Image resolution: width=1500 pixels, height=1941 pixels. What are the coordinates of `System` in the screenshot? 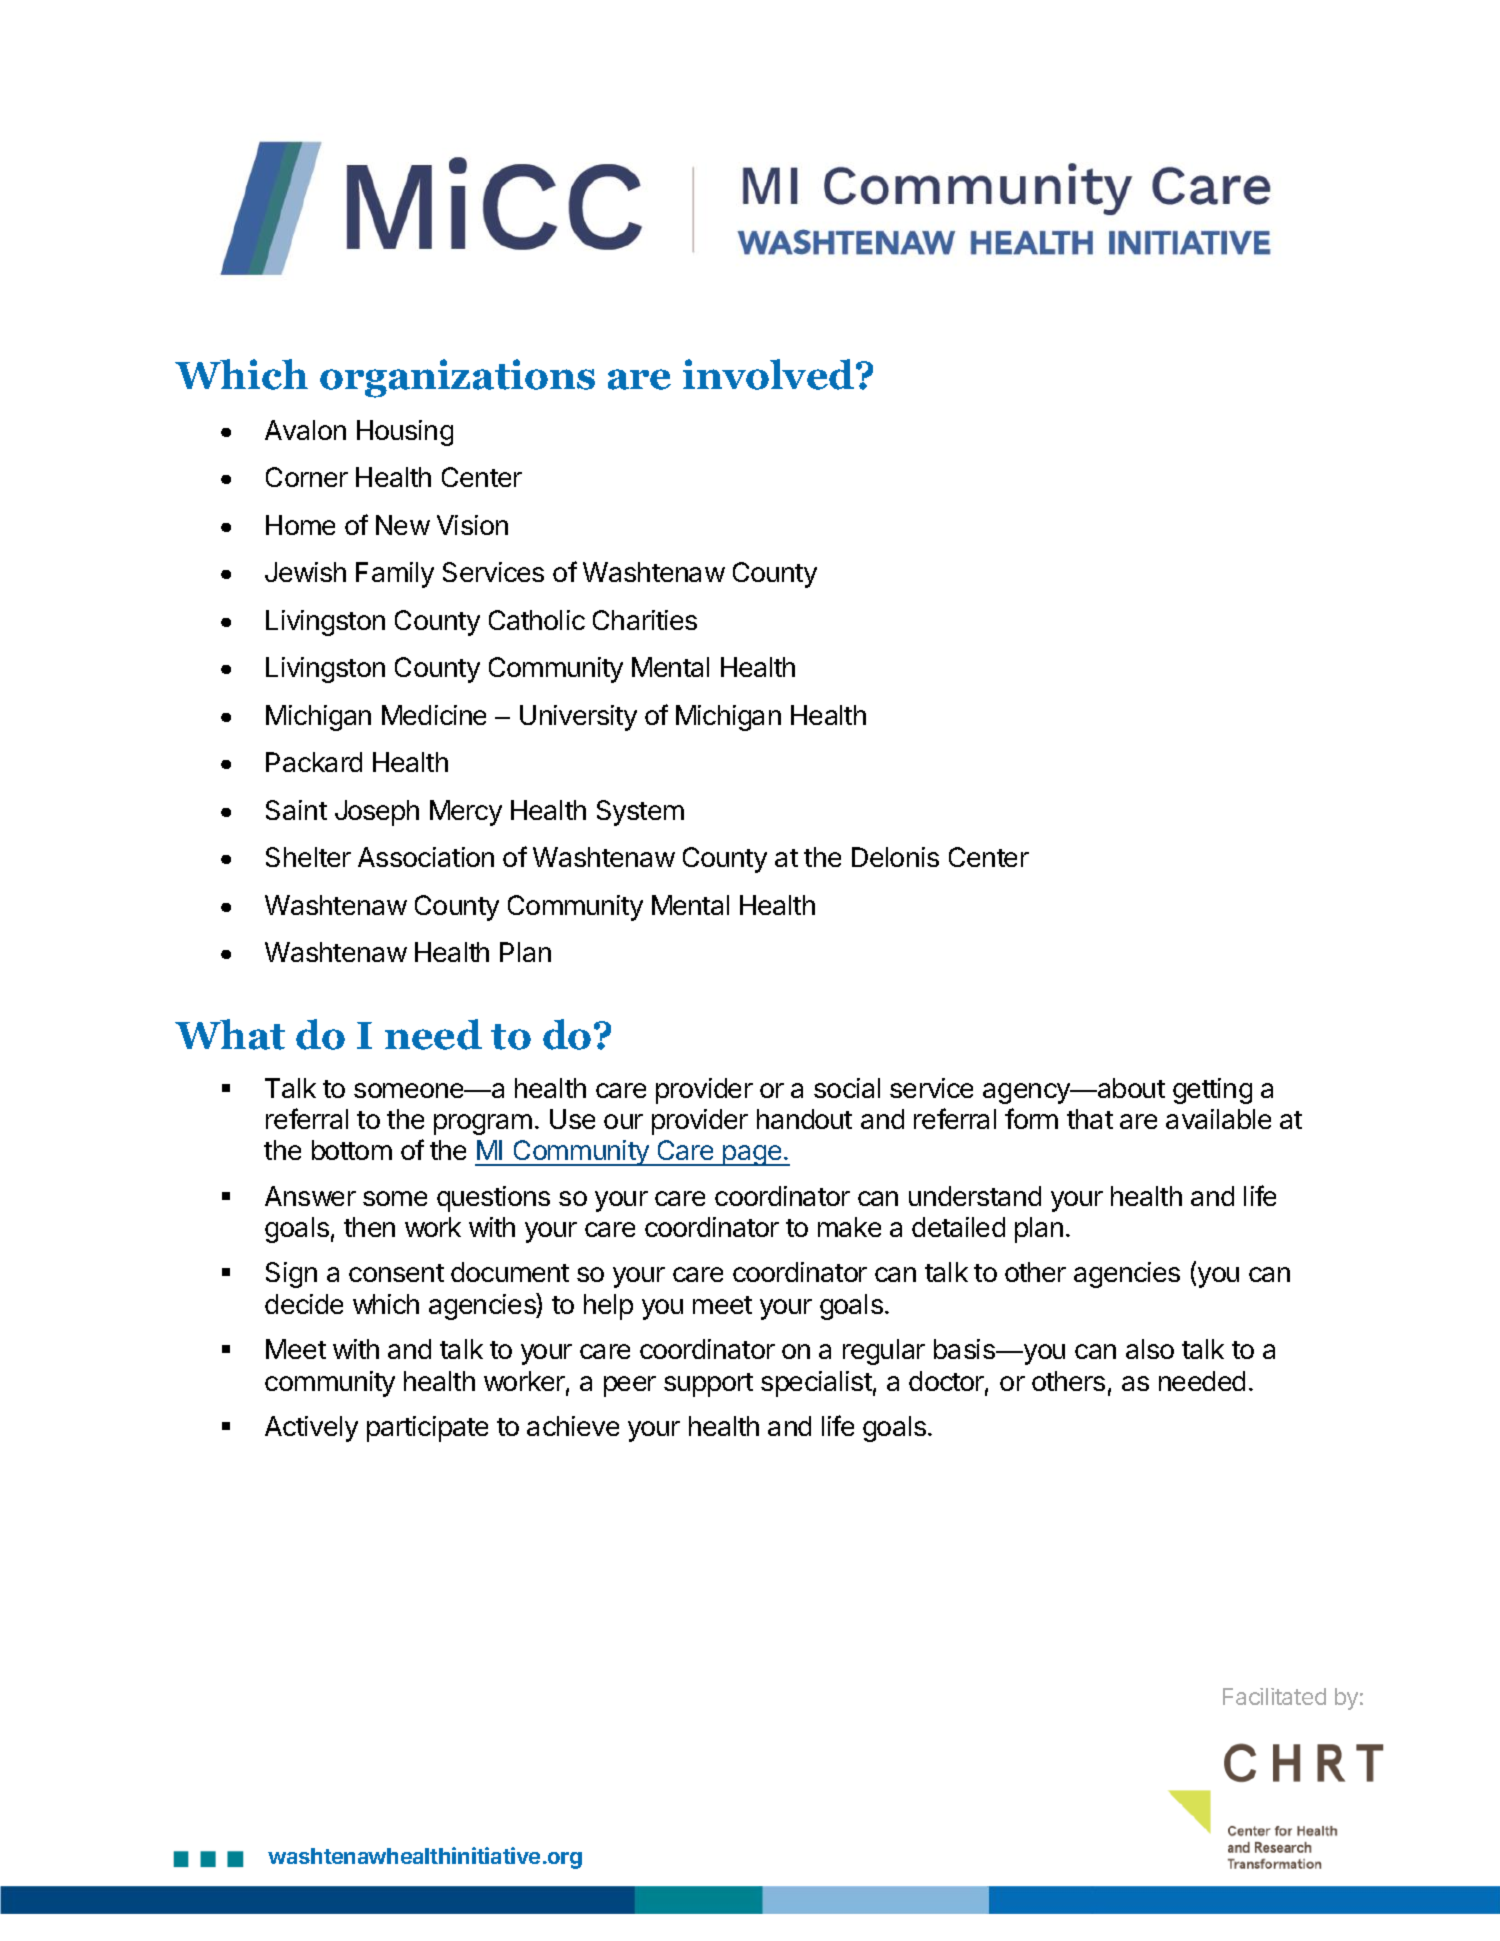 It's located at (640, 813).
